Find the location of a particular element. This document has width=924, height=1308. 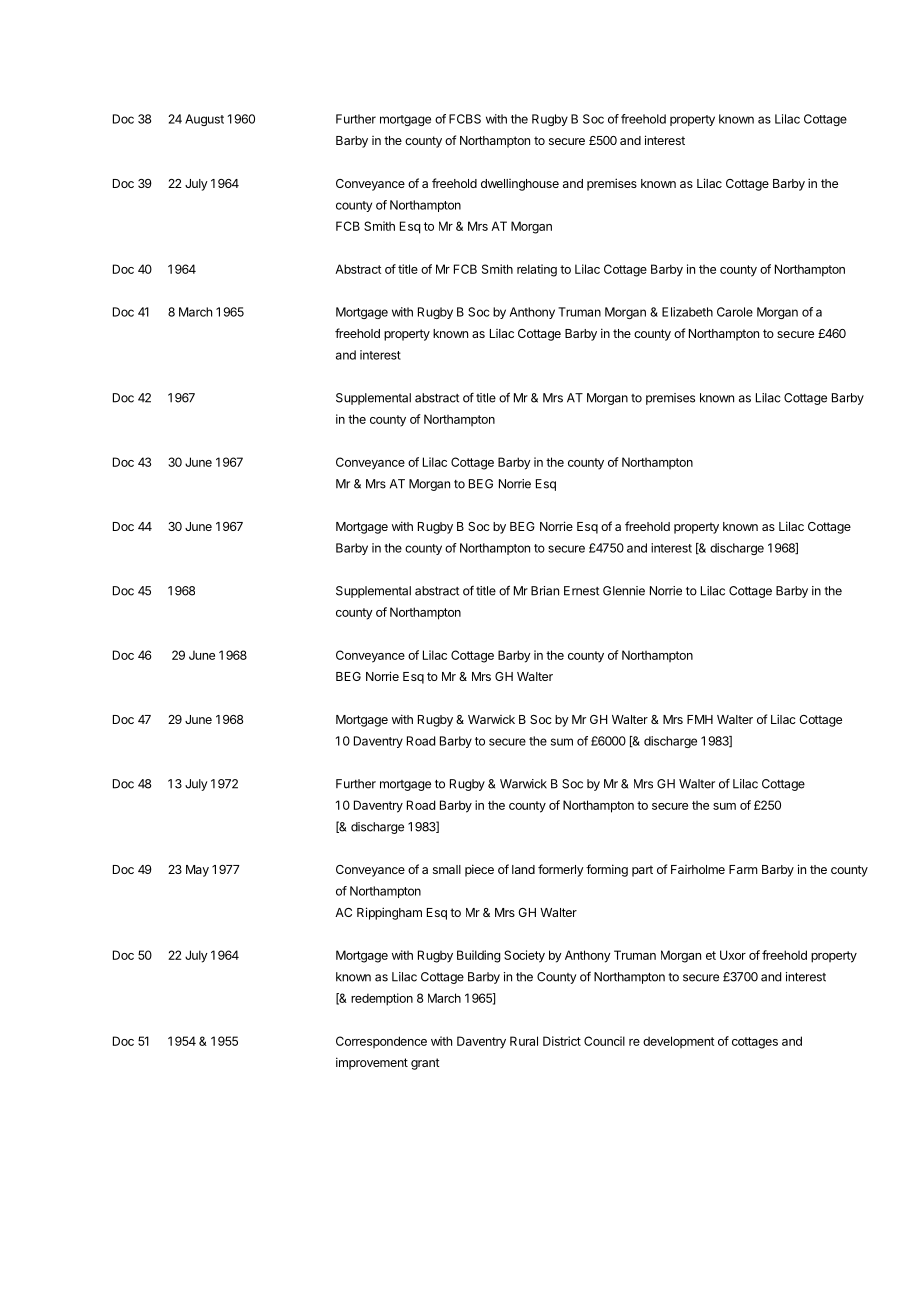

piece is located at coordinates (479, 870).
